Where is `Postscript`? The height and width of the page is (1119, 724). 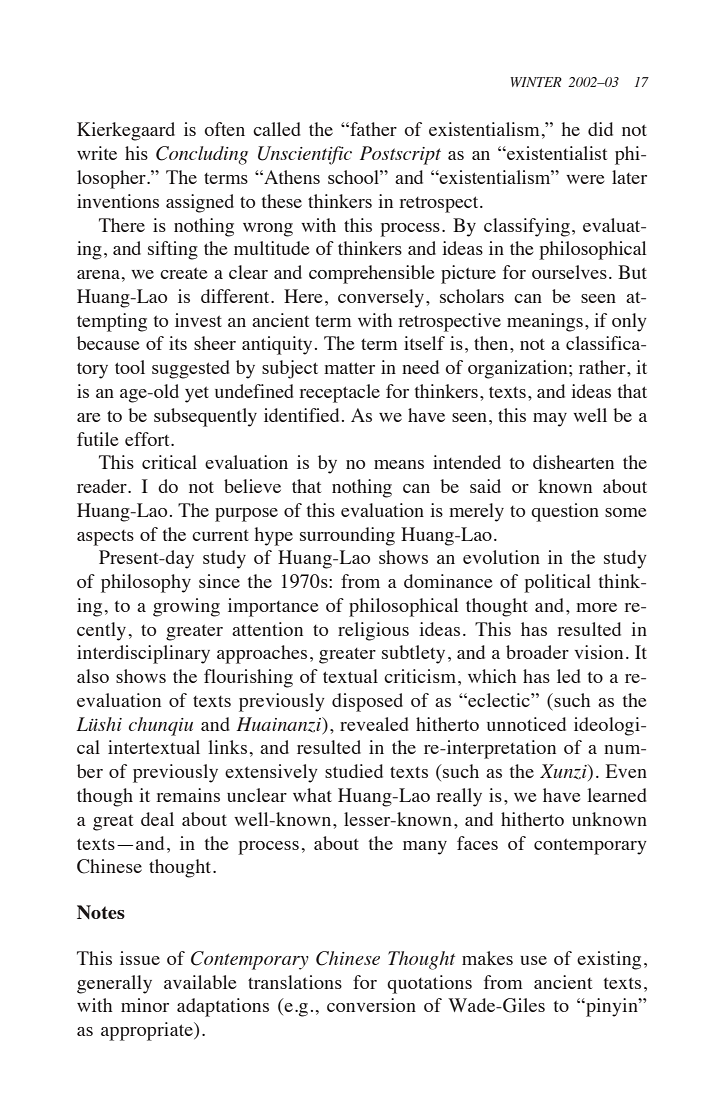
Postscript is located at coordinates (400, 155).
